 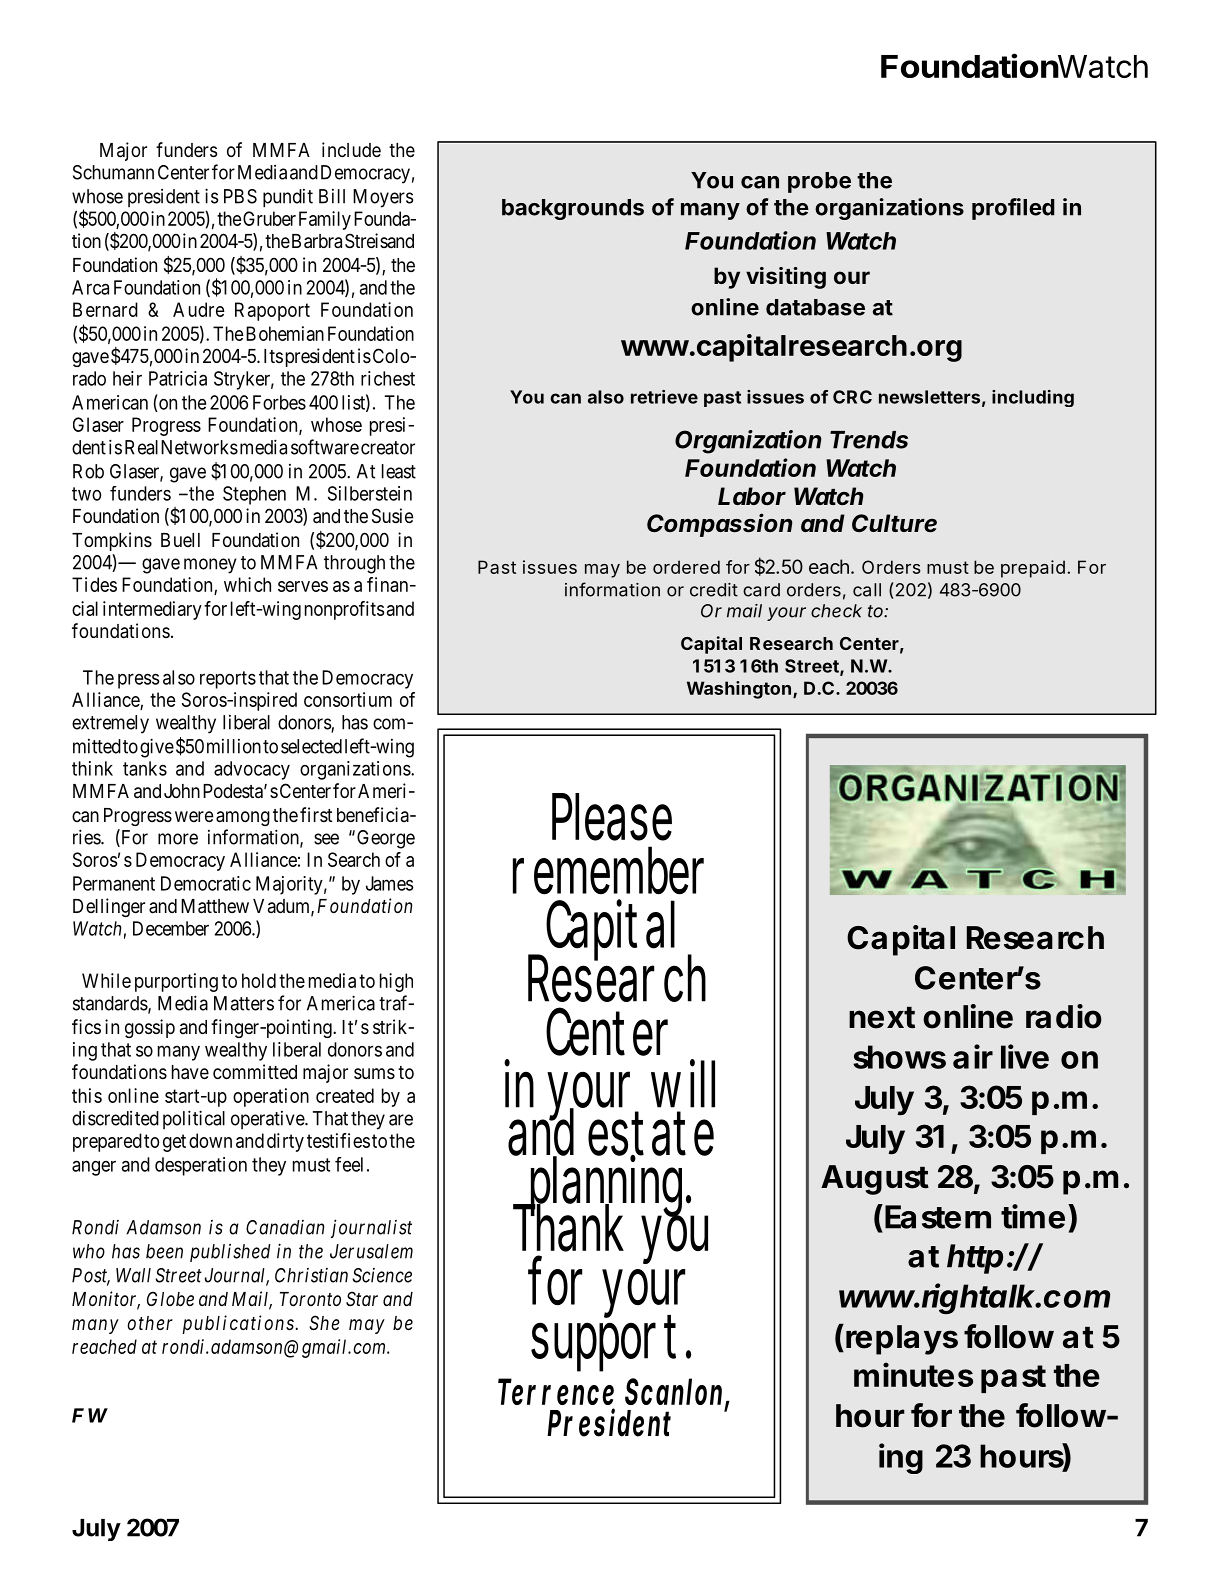 I want to click on remember, so click(x=608, y=870).
